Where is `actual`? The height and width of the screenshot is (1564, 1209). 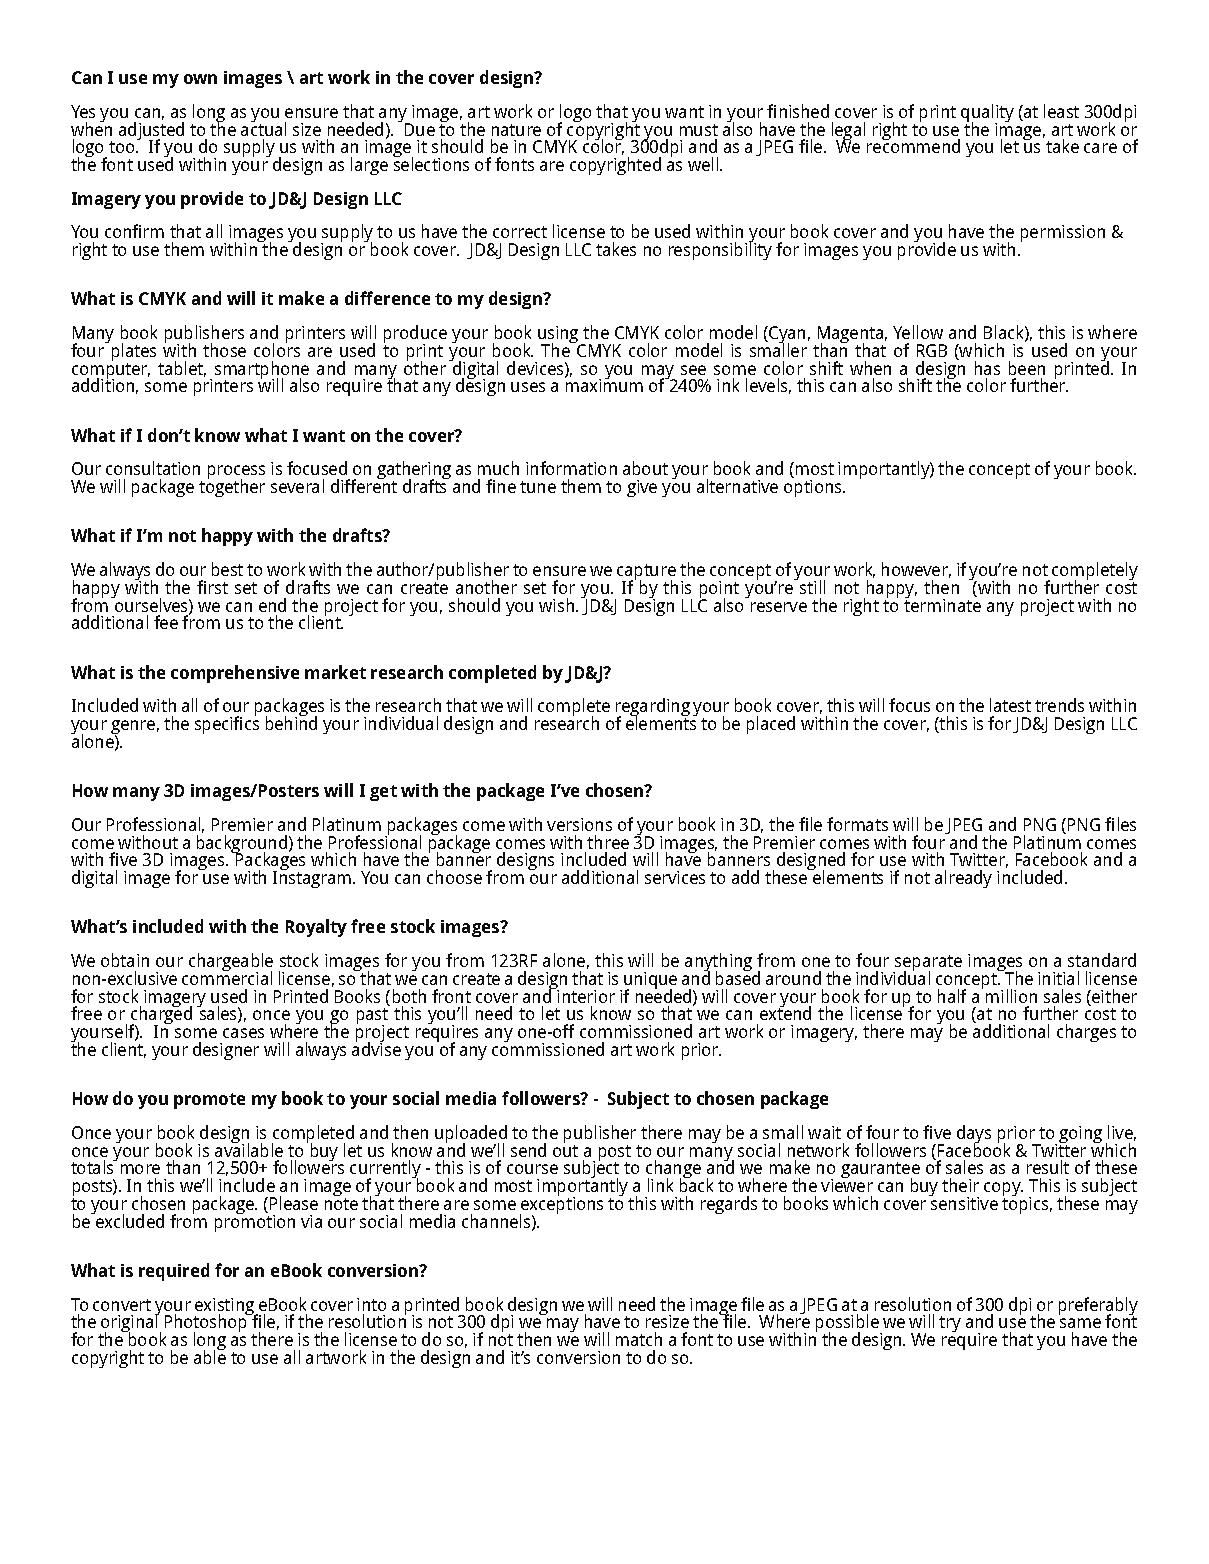 actual is located at coordinates (263, 128).
